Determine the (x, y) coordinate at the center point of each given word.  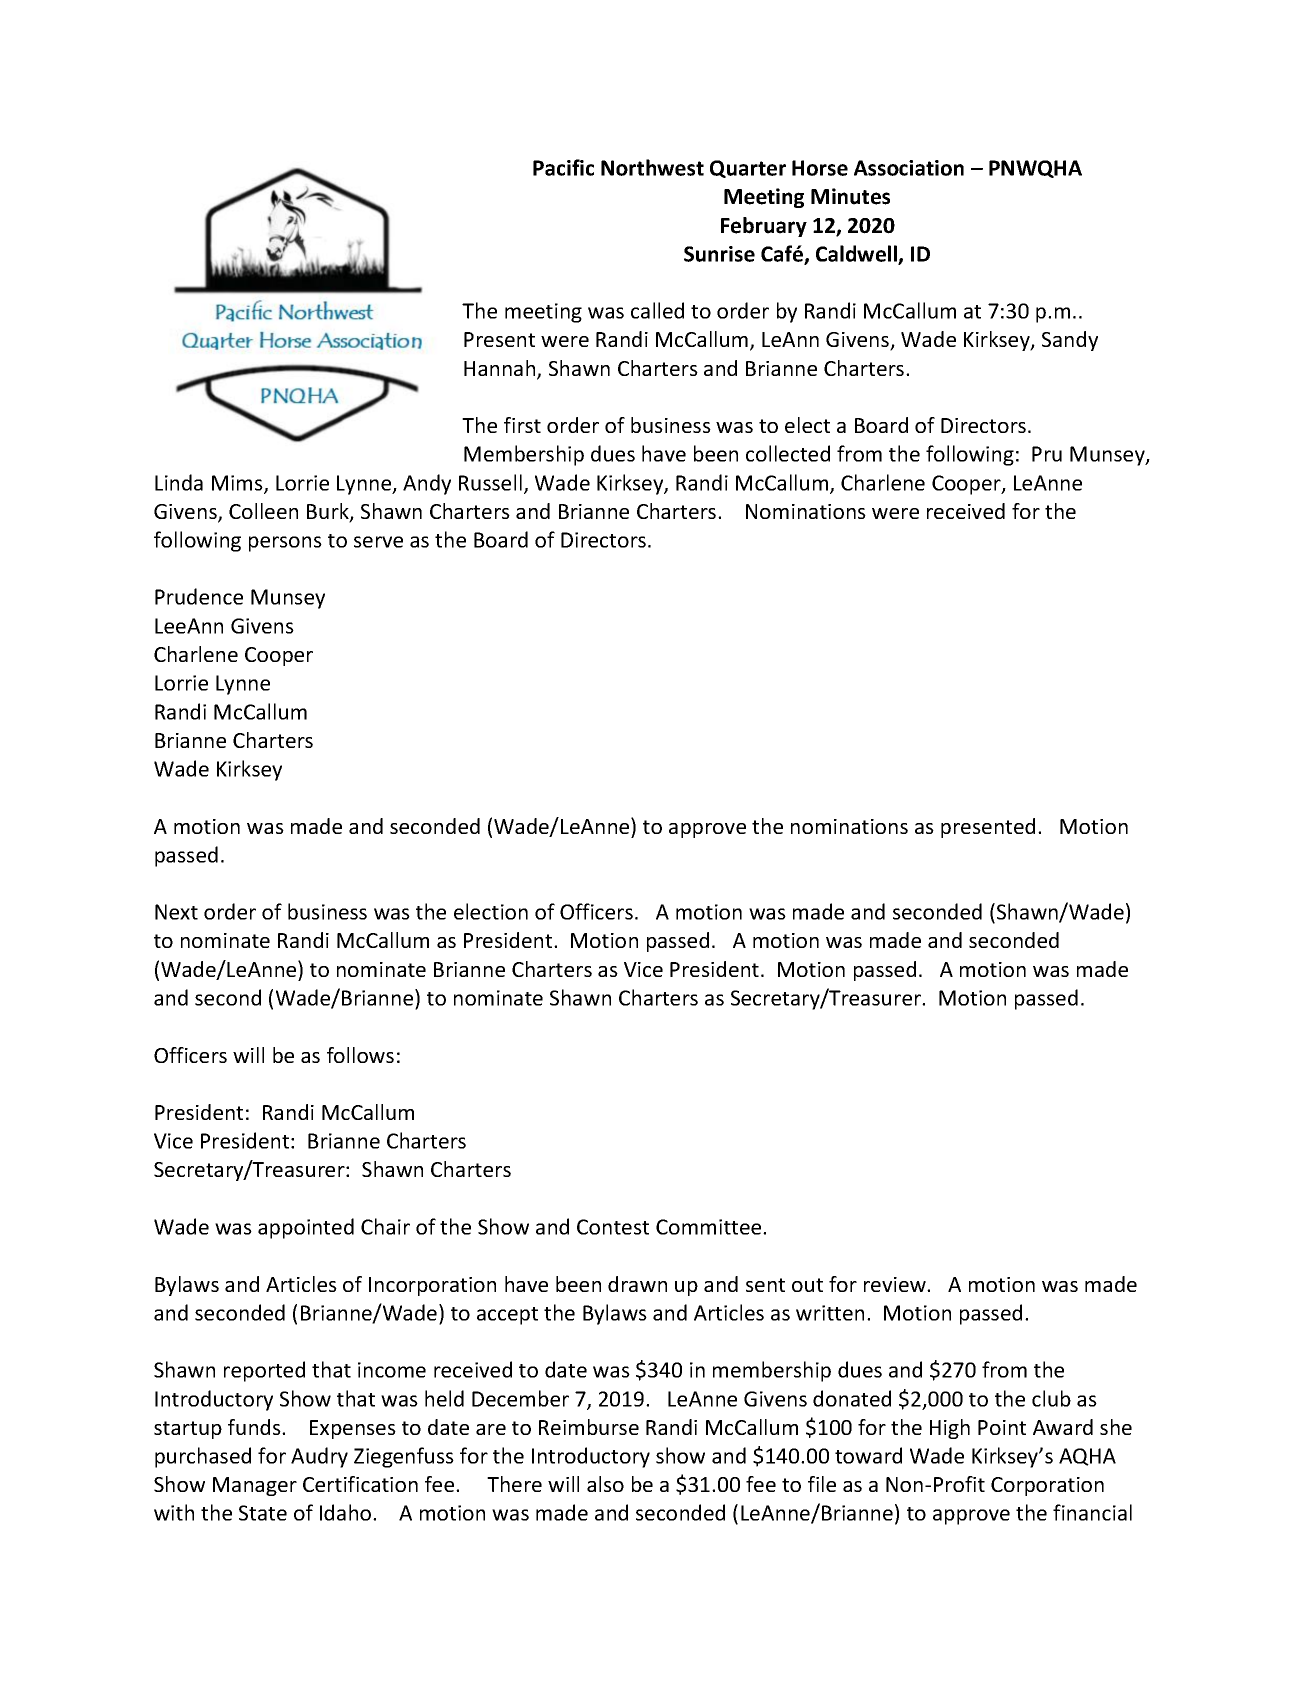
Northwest (652, 167)
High (950, 1429)
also (605, 1484)
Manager (255, 1486)
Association (909, 168)
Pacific (563, 167)
